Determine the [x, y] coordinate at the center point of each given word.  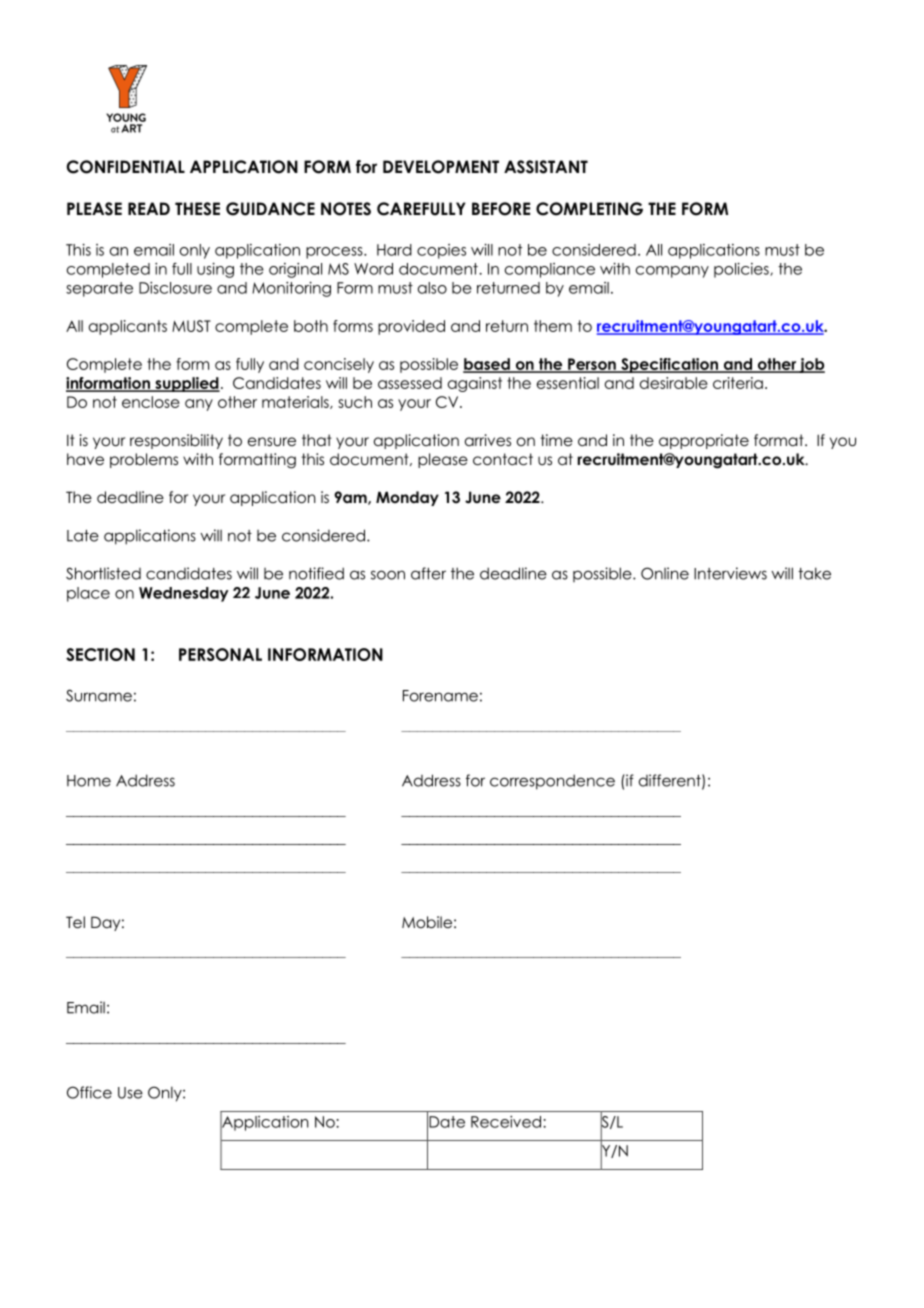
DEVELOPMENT [441, 167]
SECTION [100, 654]
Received [507, 1122]
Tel [75, 922]
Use [130, 1093]
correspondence [552, 782]
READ [149, 208]
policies [742, 270]
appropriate [704, 441]
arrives [488, 440]
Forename [440, 696]
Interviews [730, 573]
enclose [151, 402]
